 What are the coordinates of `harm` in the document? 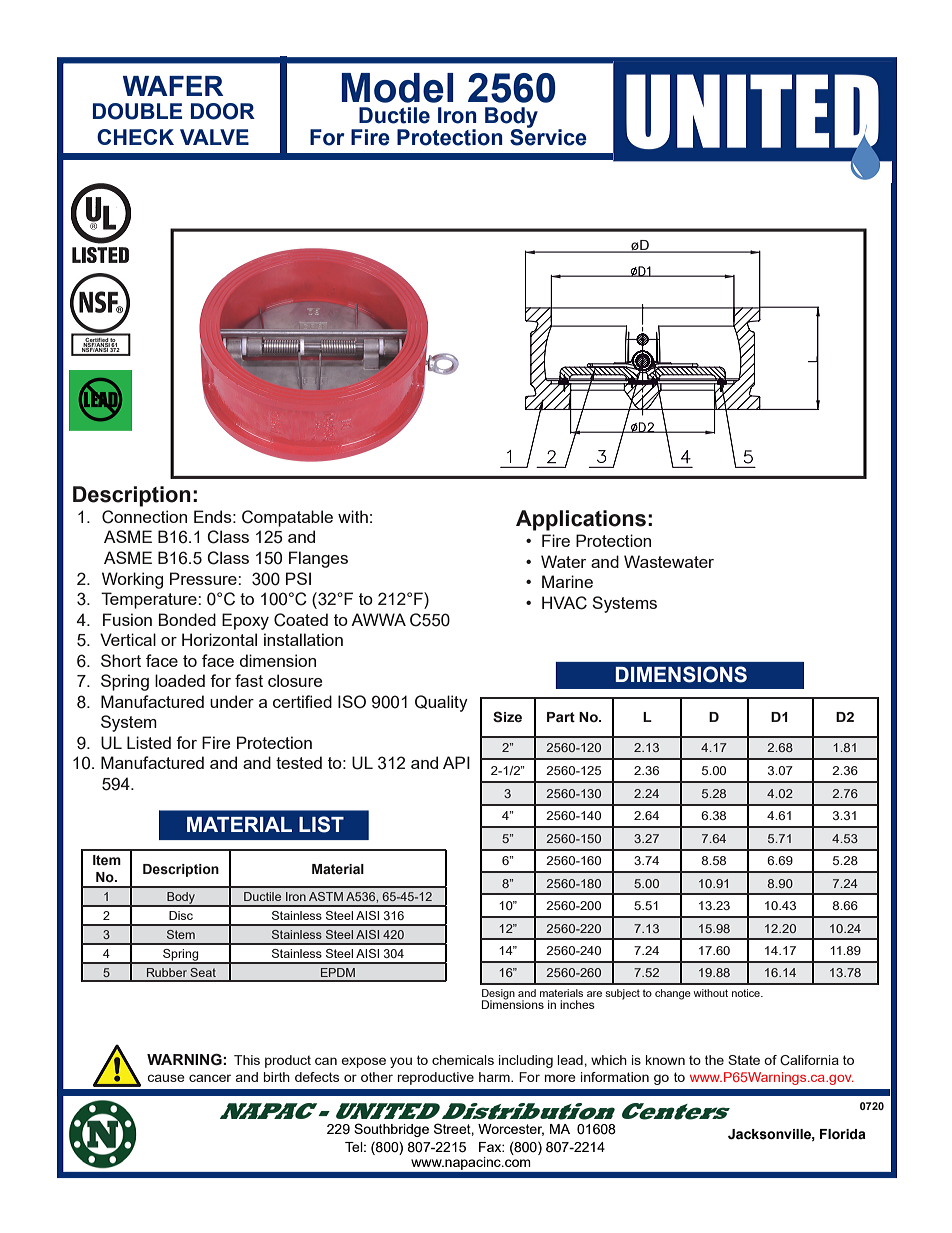 It's located at (495, 1077).
